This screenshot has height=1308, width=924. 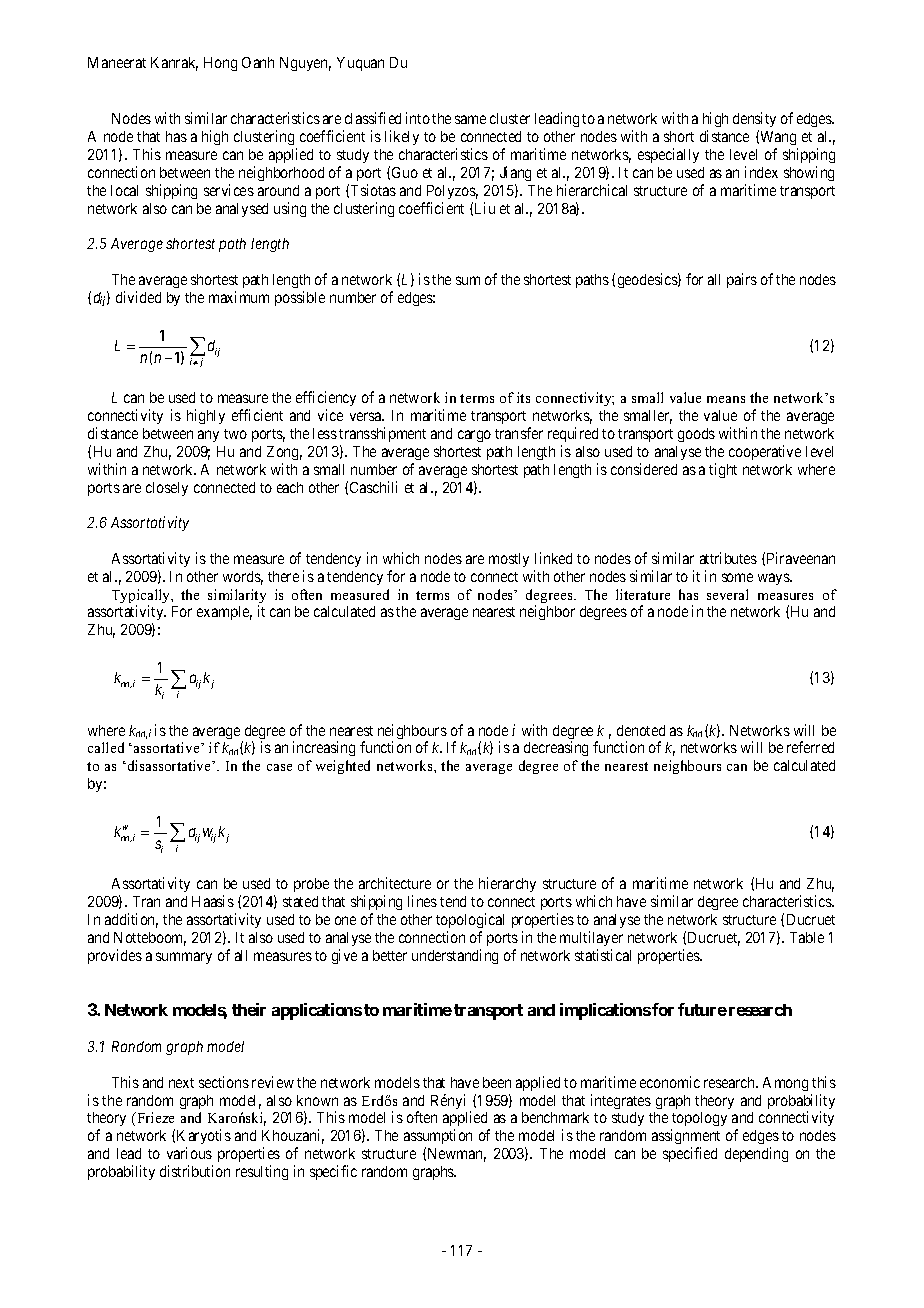 I want to click on topology, so click(x=699, y=1121).
